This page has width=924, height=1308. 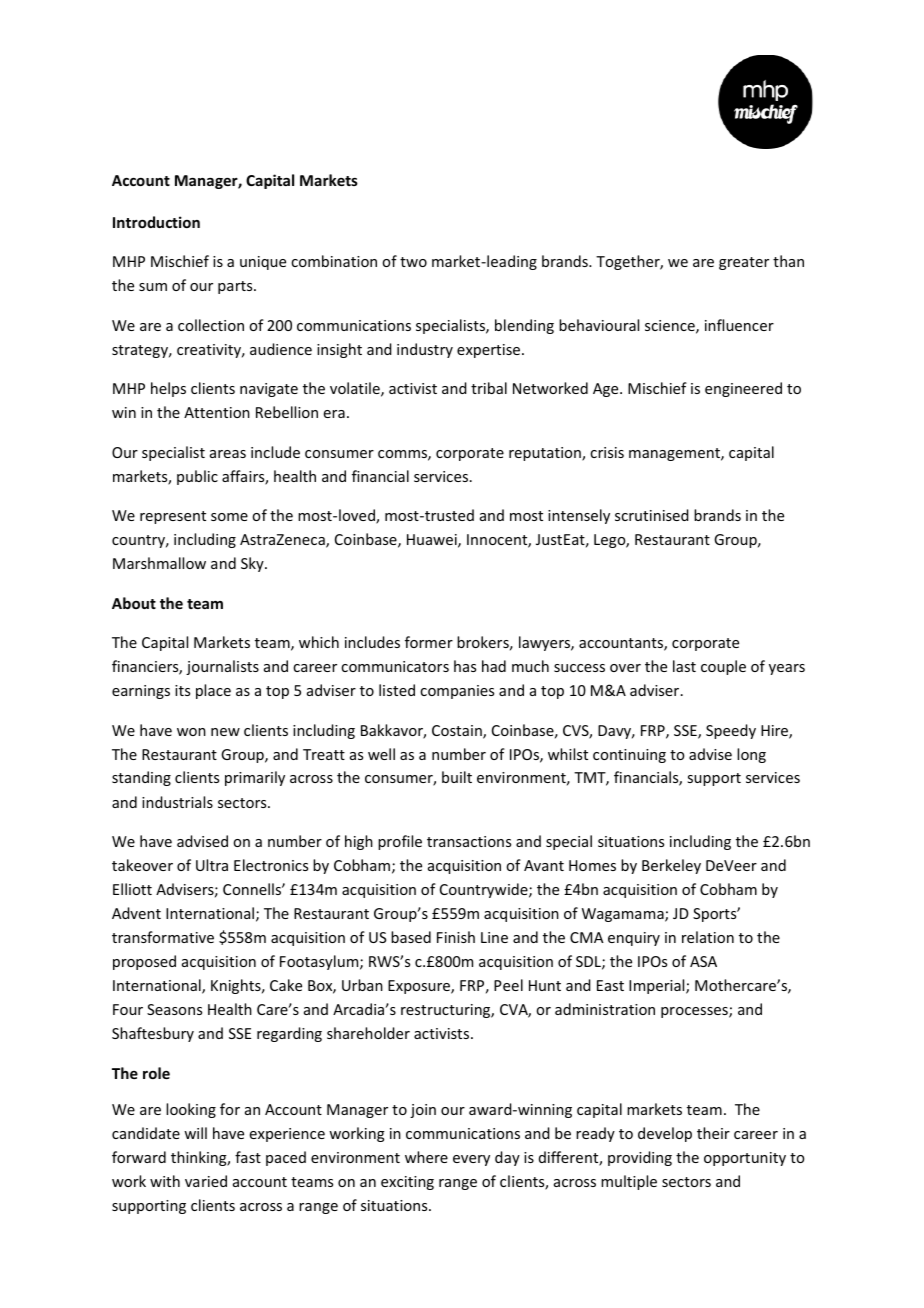 I want to click on will, so click(x=195, y=1133).
